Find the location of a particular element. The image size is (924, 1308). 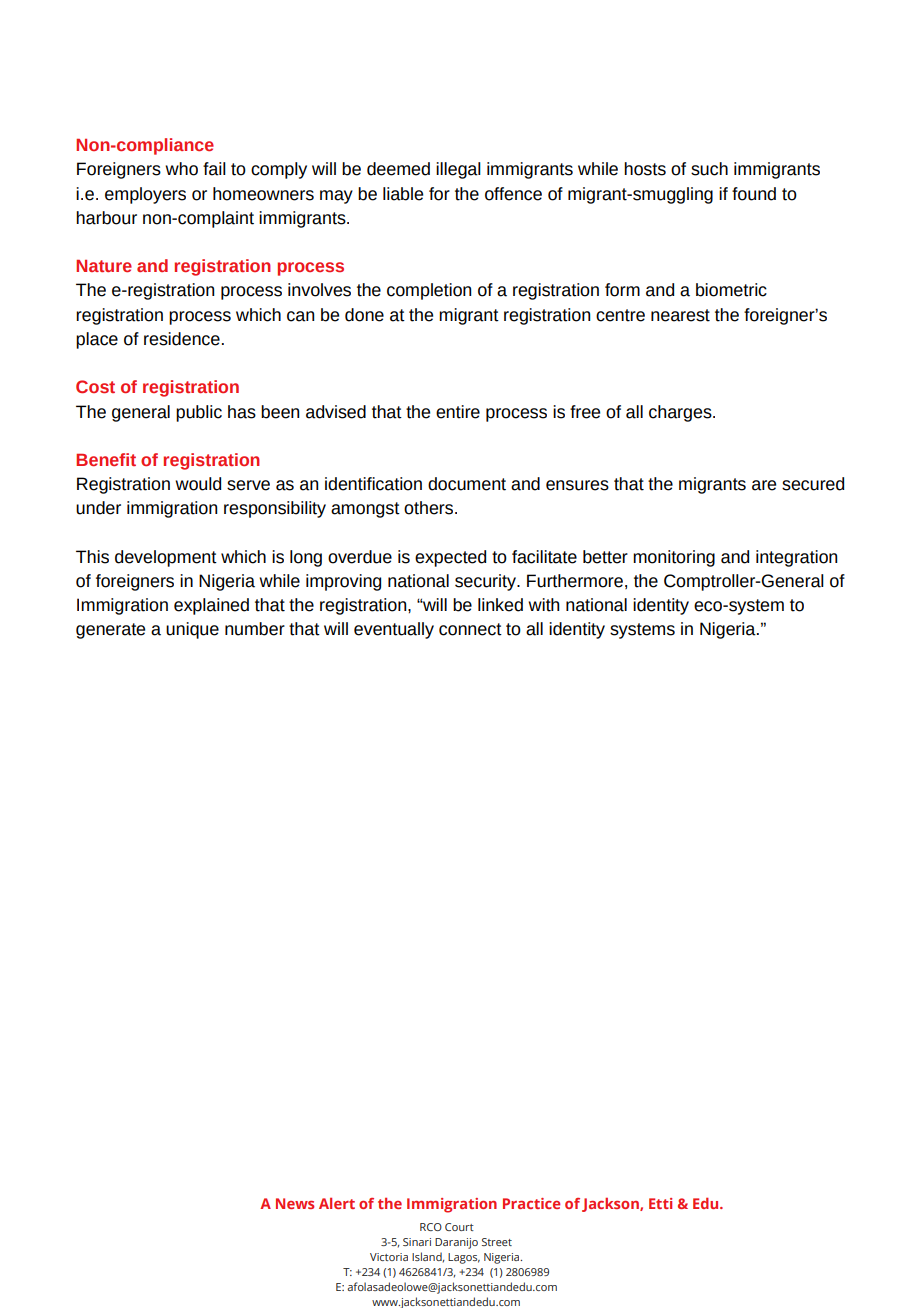

found is located at coordinates (754, 194).
